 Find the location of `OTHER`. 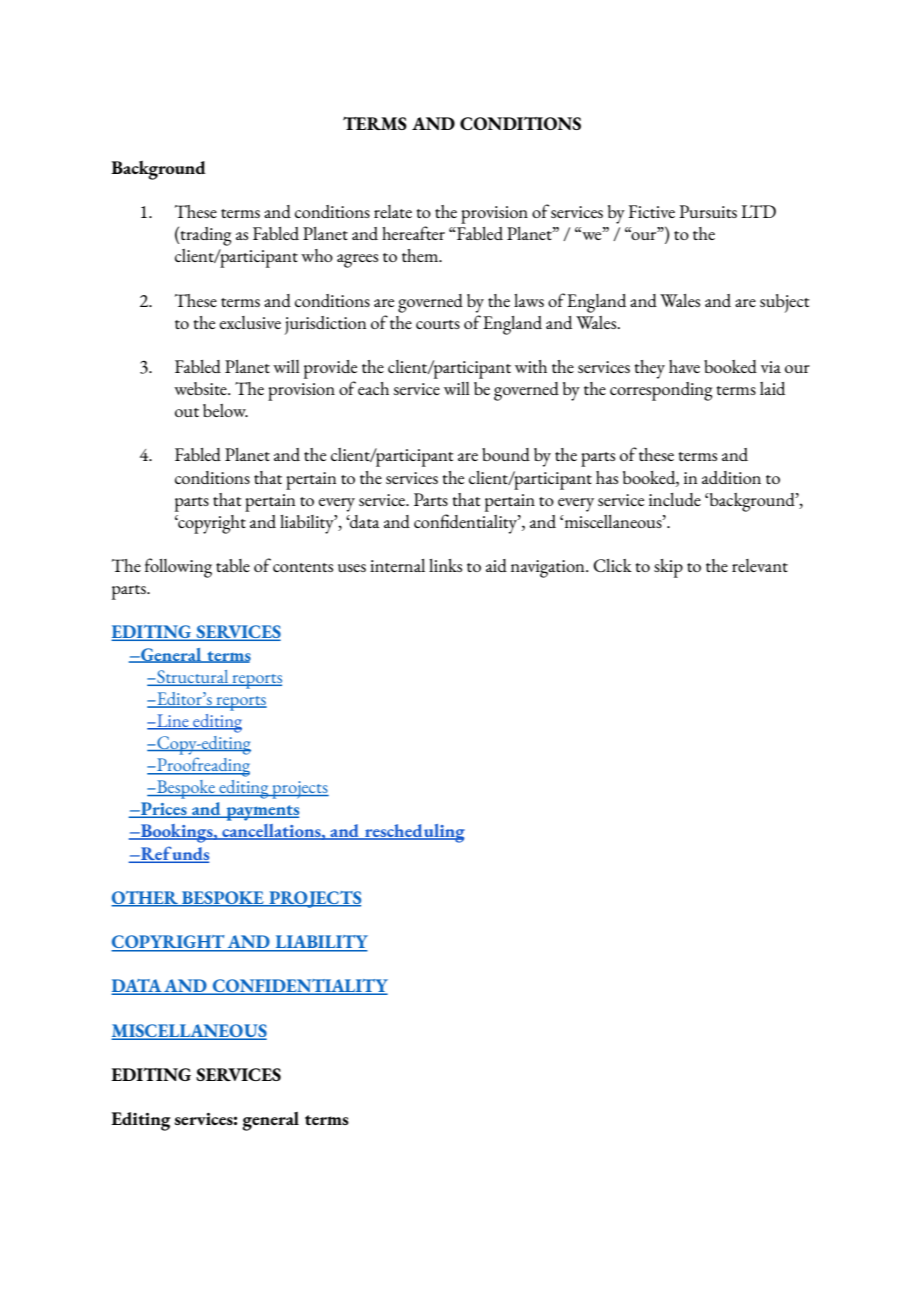

OTHER is located at coordinates (146, 899).
